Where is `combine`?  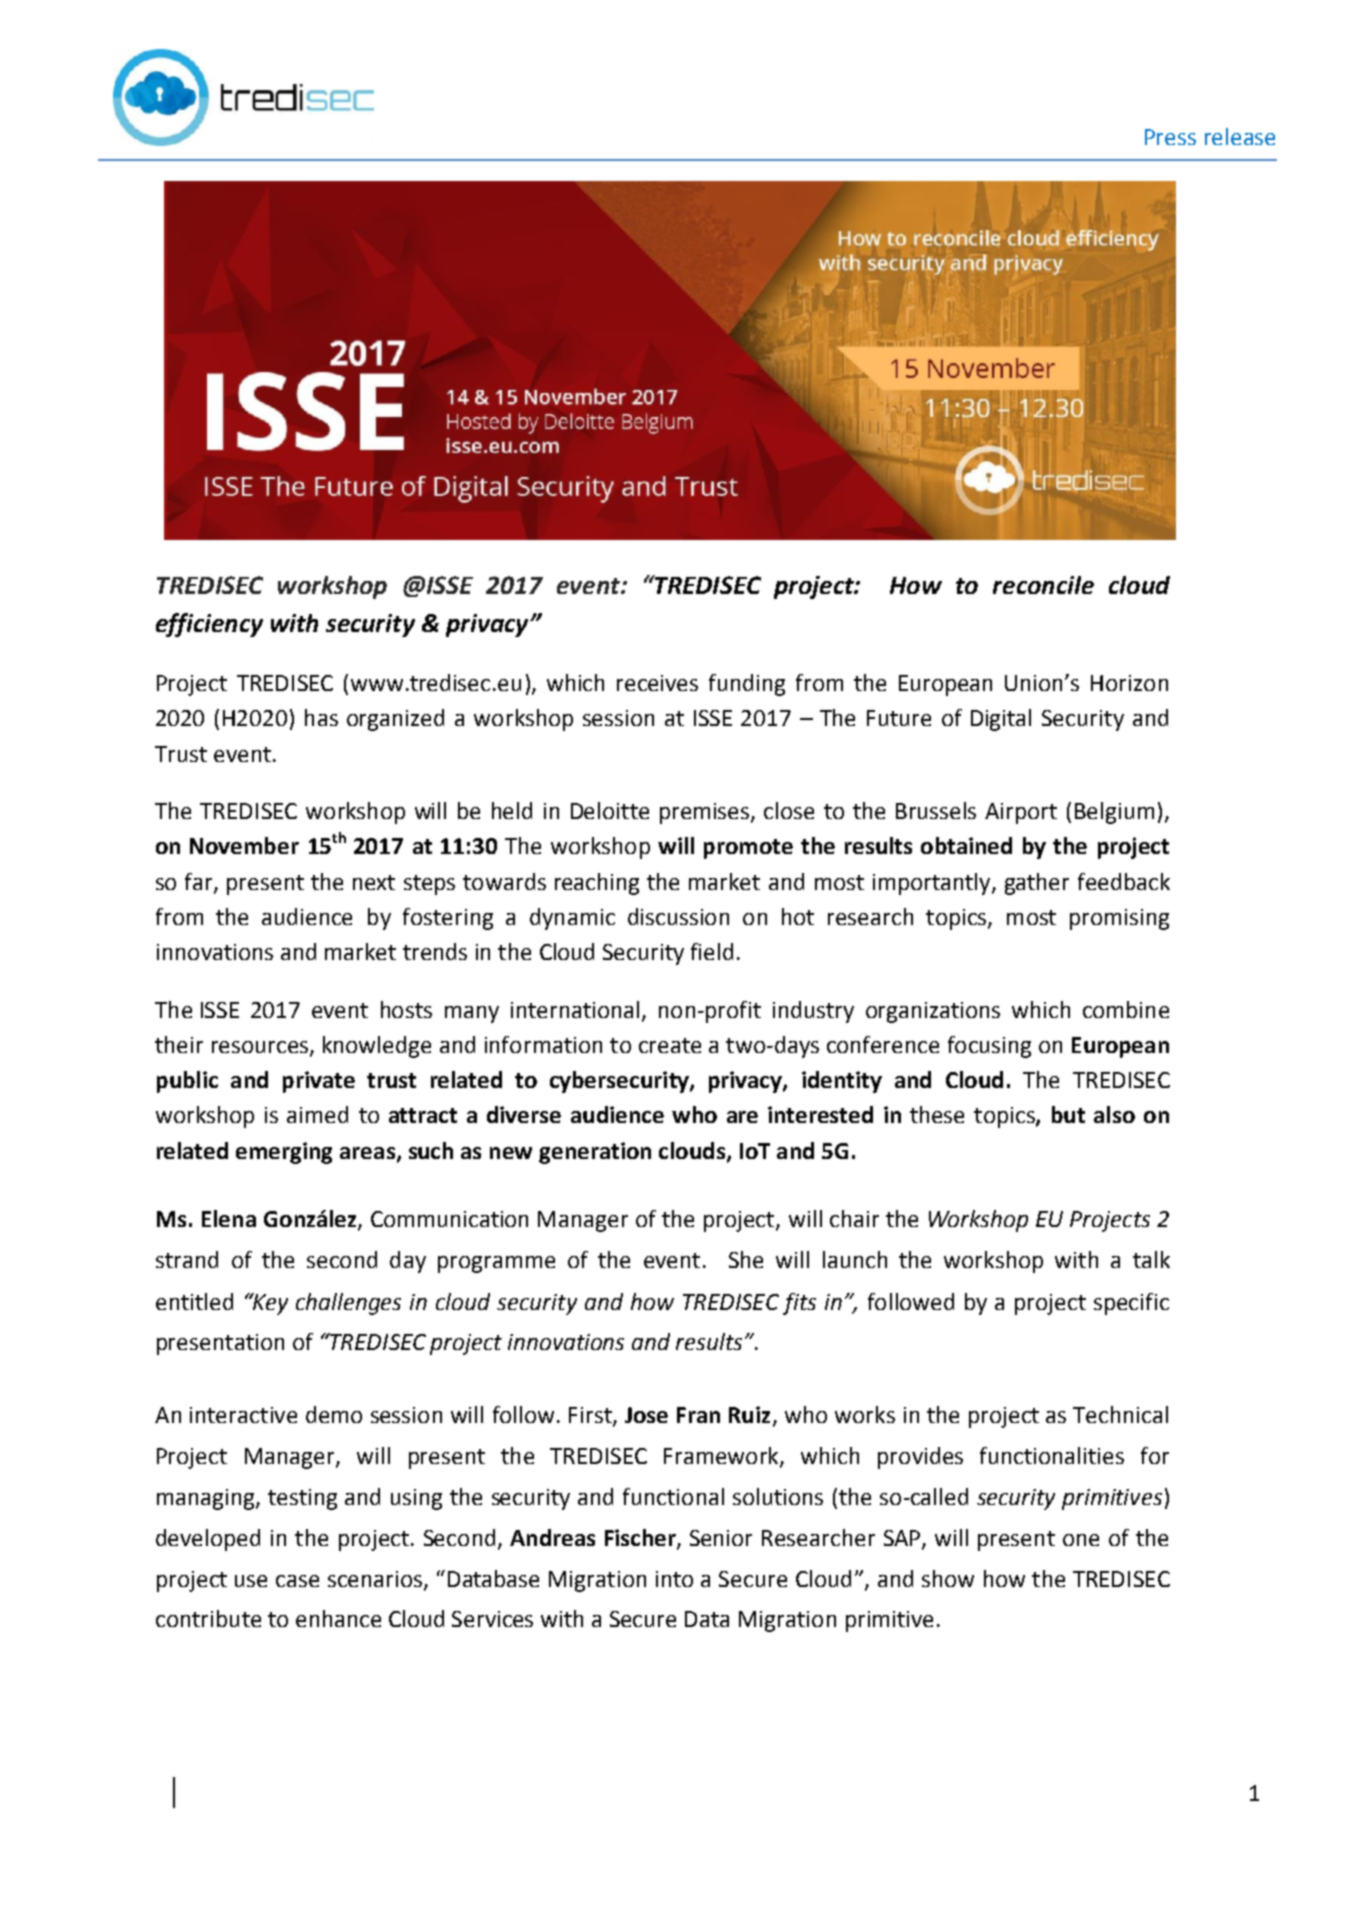
combine is located at coordinates (1126, 1009).
